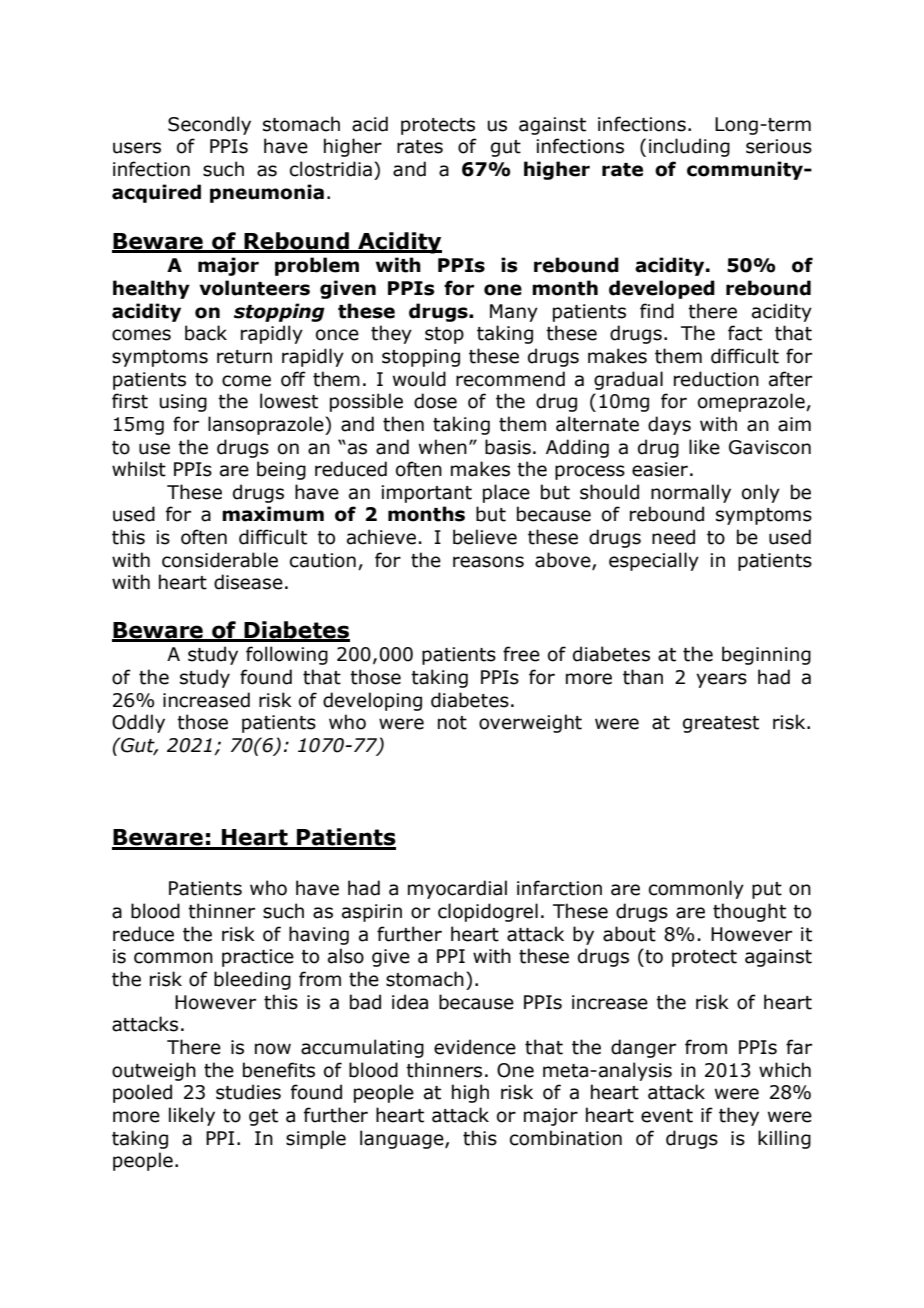 The width and height of the image is (924, 1308). What do you see at coordinates (248, 1092) in the image?
I see `studies` at bounding box center [248, 1092].
